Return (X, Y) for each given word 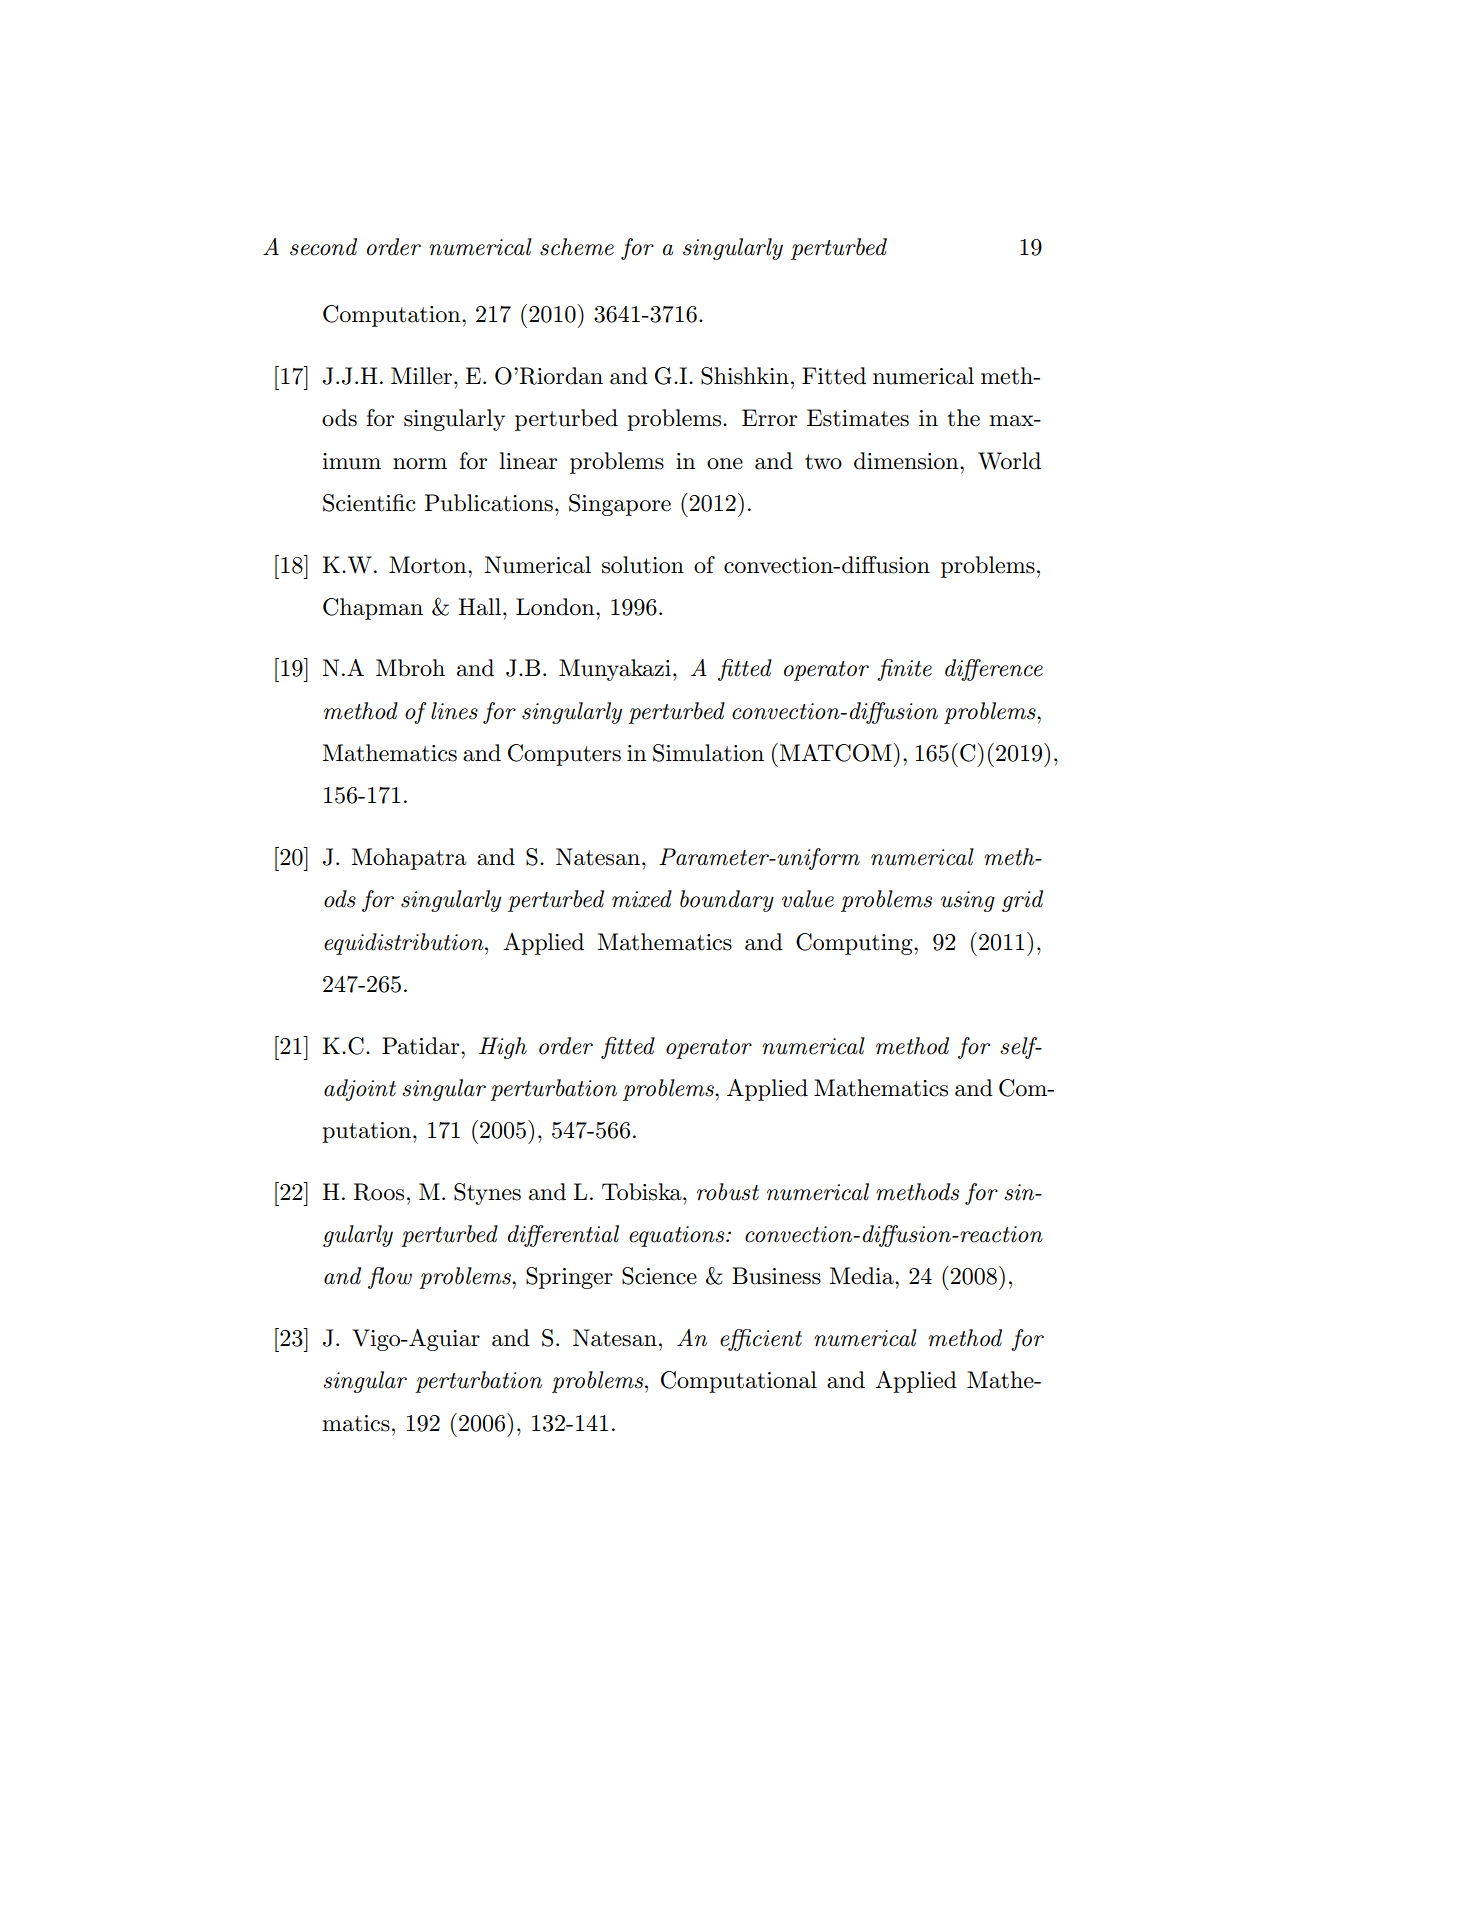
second (323, 247)
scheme (577, 247)
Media (863, 1276)
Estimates (858, 418)
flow (390, 1278)
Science (659, 1276)
